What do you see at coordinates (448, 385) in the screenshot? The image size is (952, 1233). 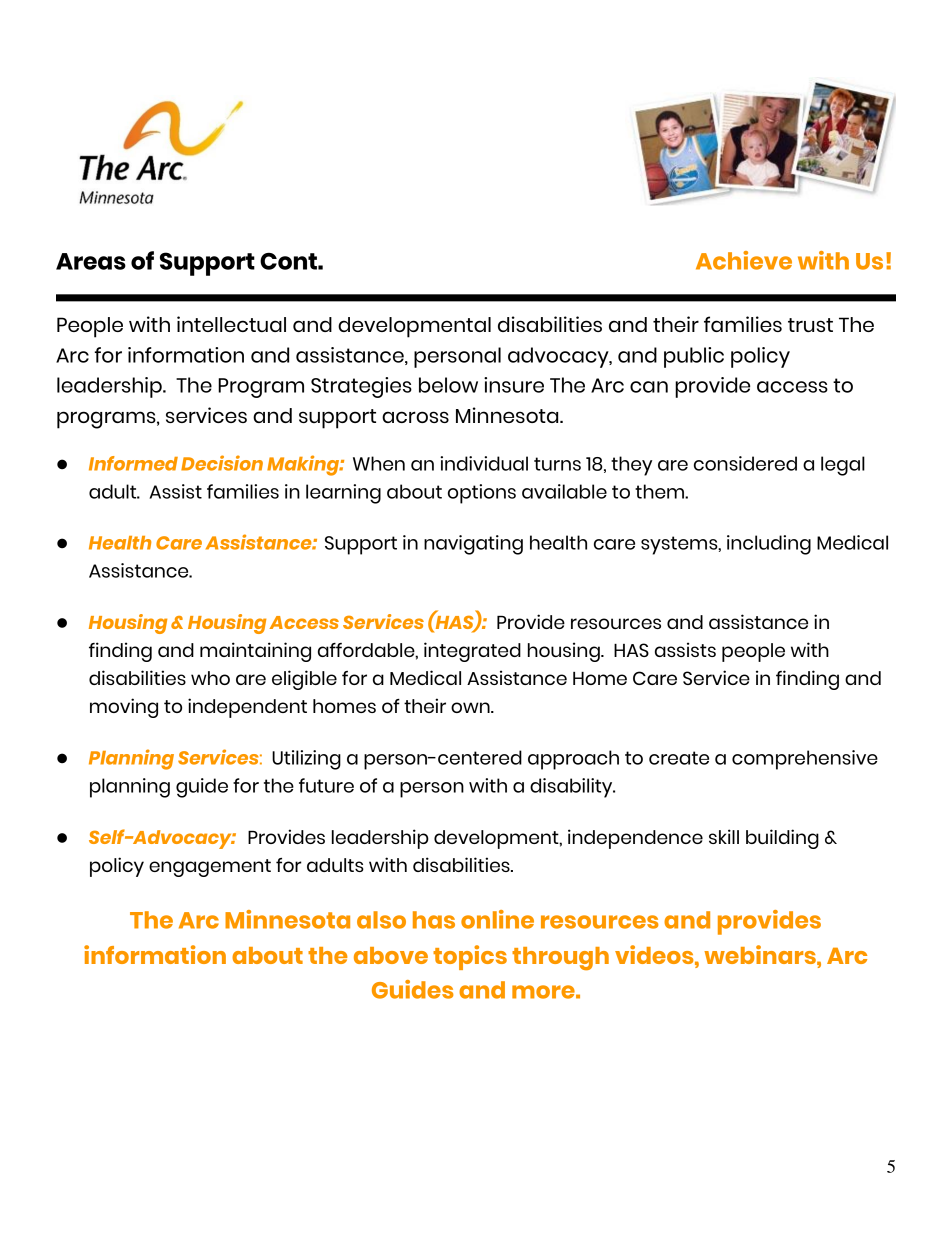 I see `below` at bounding box center [448, 385].
